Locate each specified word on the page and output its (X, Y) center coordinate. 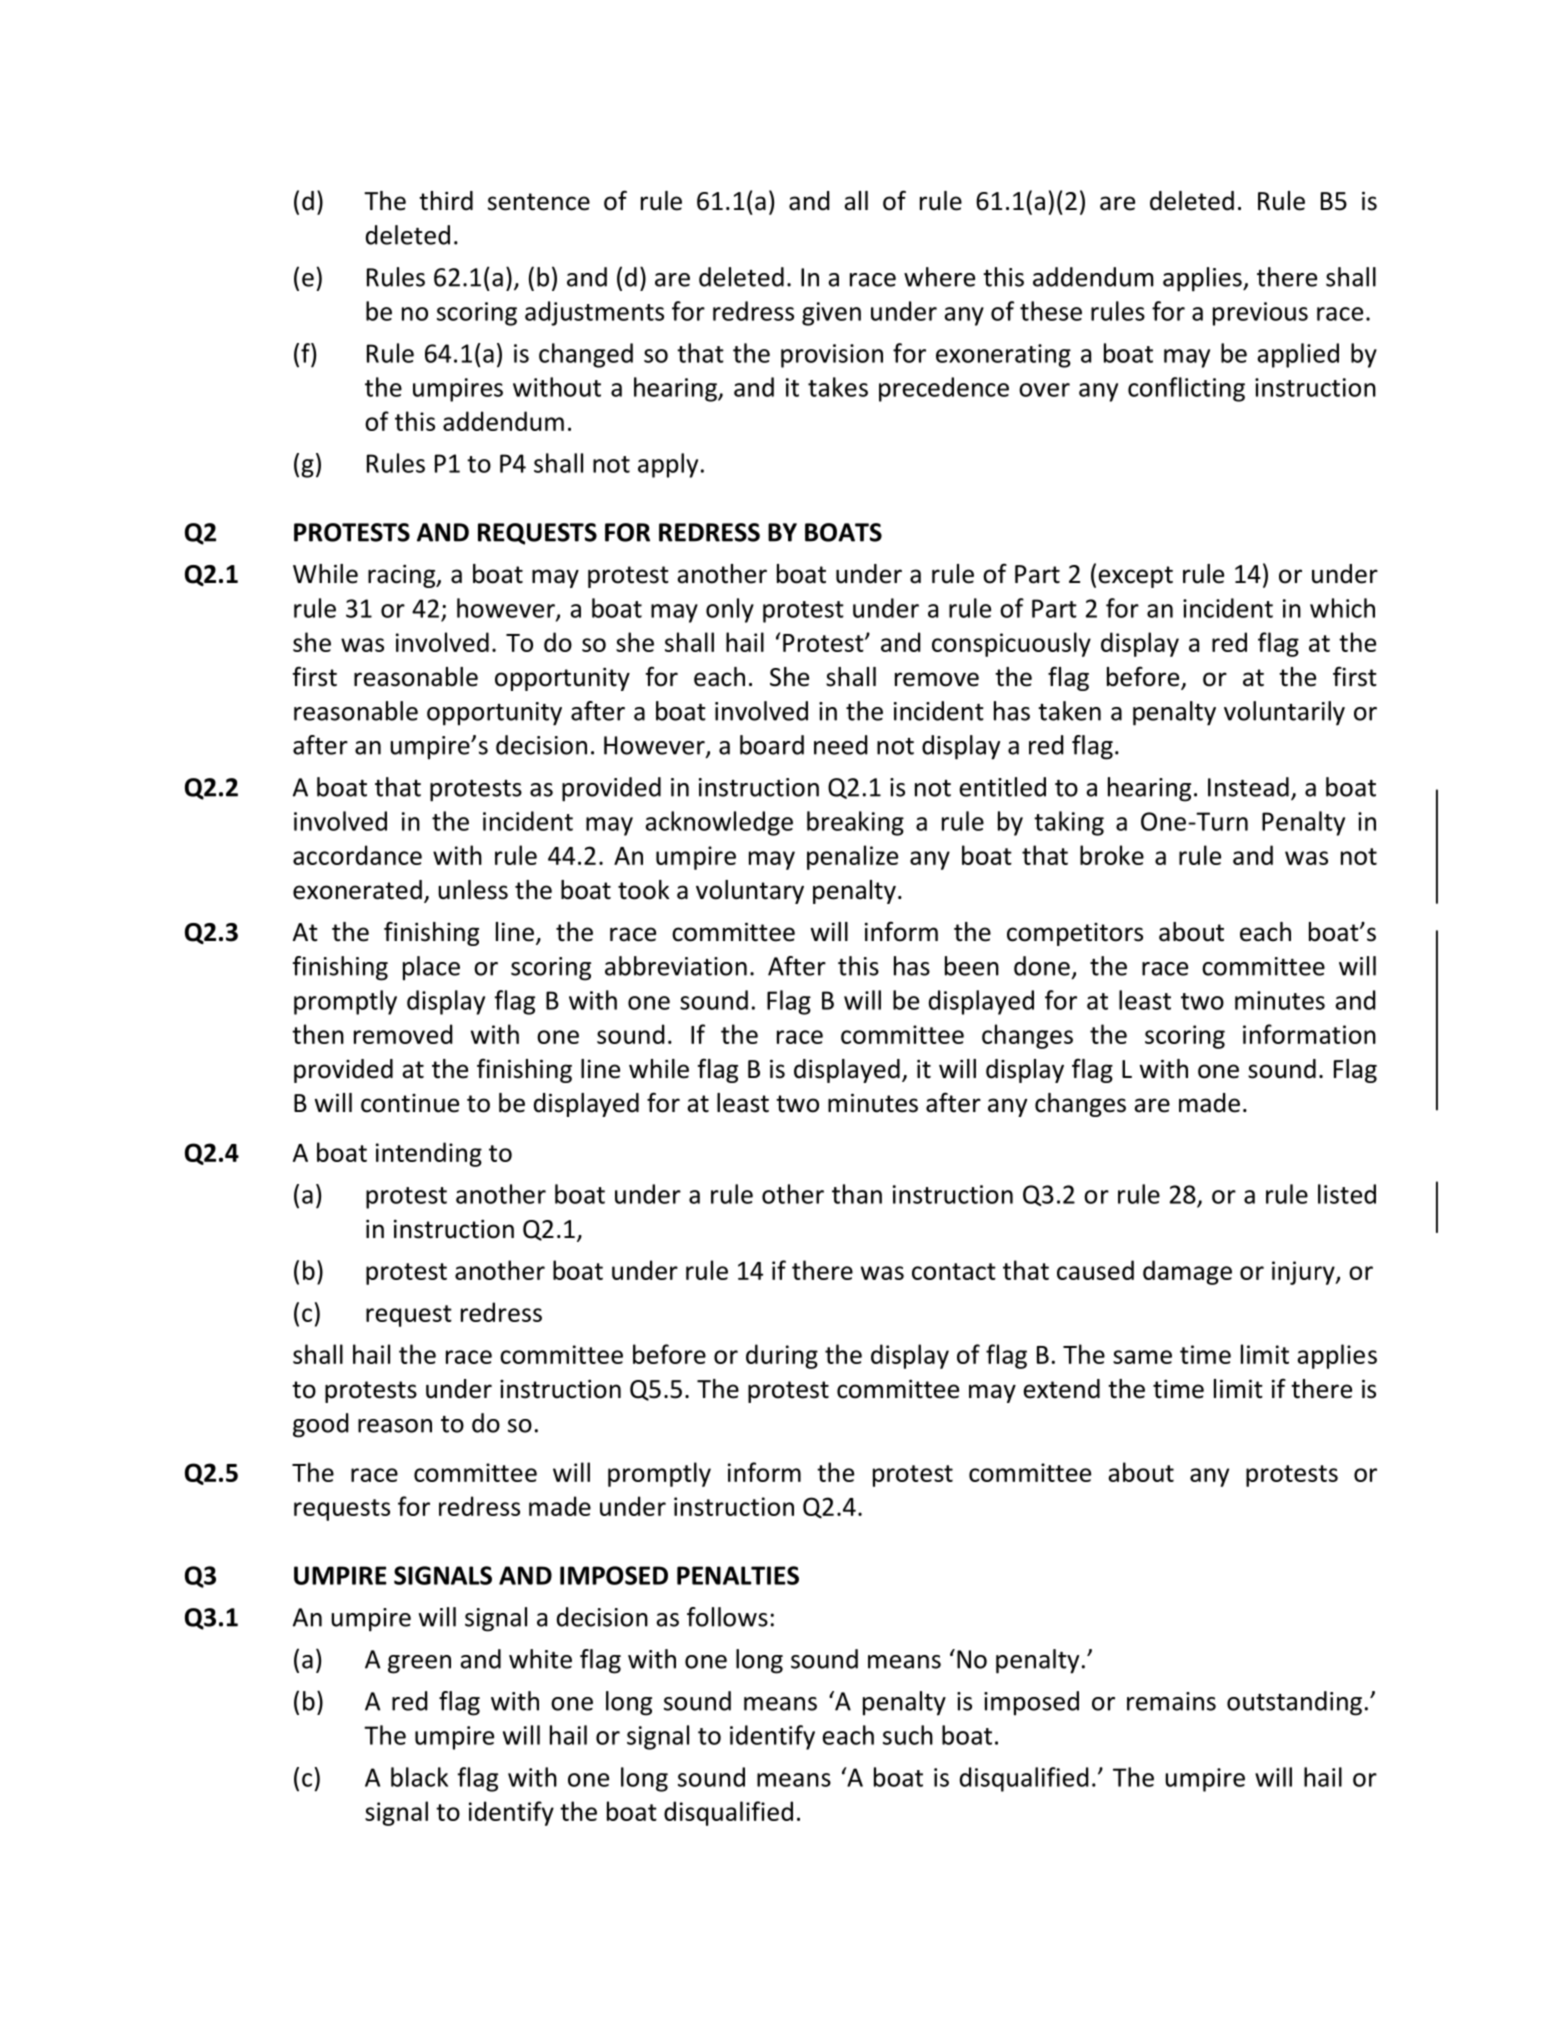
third (446, 201)
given (831, 314)
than (857, 1194)
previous (1260, 314)
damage (1187, 1272)
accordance (357, 855)
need (841, 745)
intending (429, 1154)
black (419, 1777)
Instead (1248, 787)
